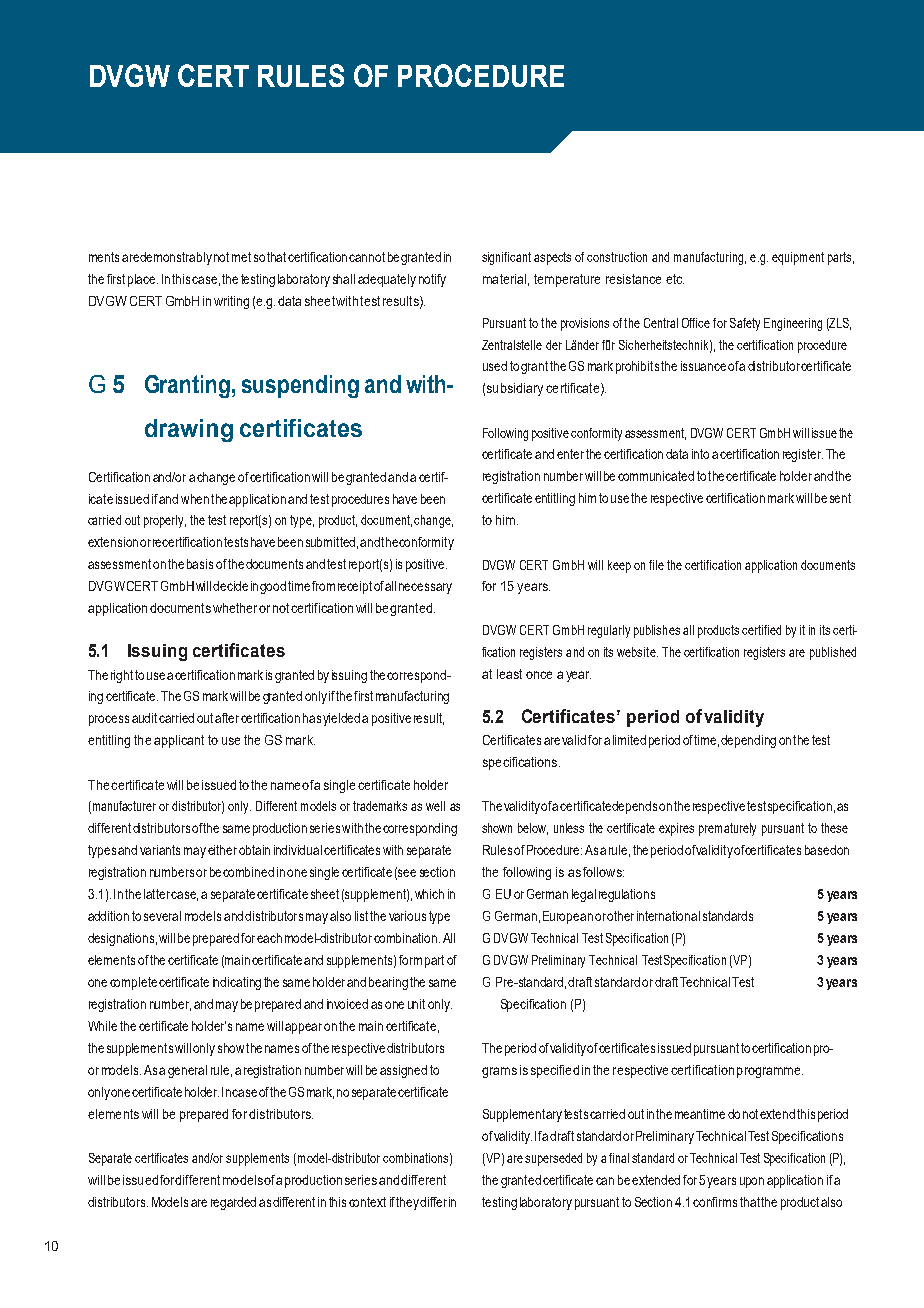 The width and height of the document is (924, 1308). What do you see at coordinates (195, 499) in the document?
I see `when` at bounding box center [195, 499].
